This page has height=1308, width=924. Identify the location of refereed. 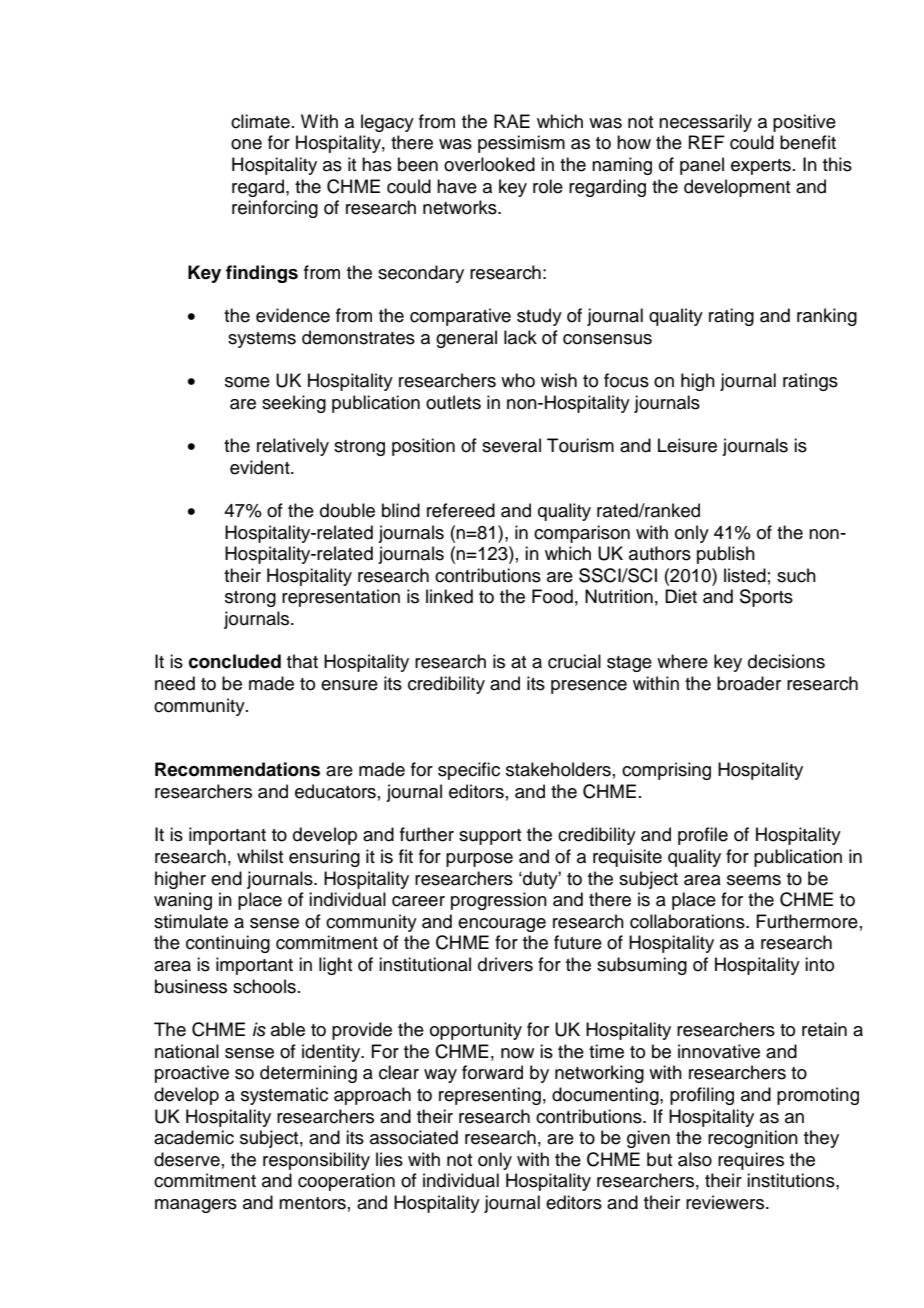
(461, 510).
